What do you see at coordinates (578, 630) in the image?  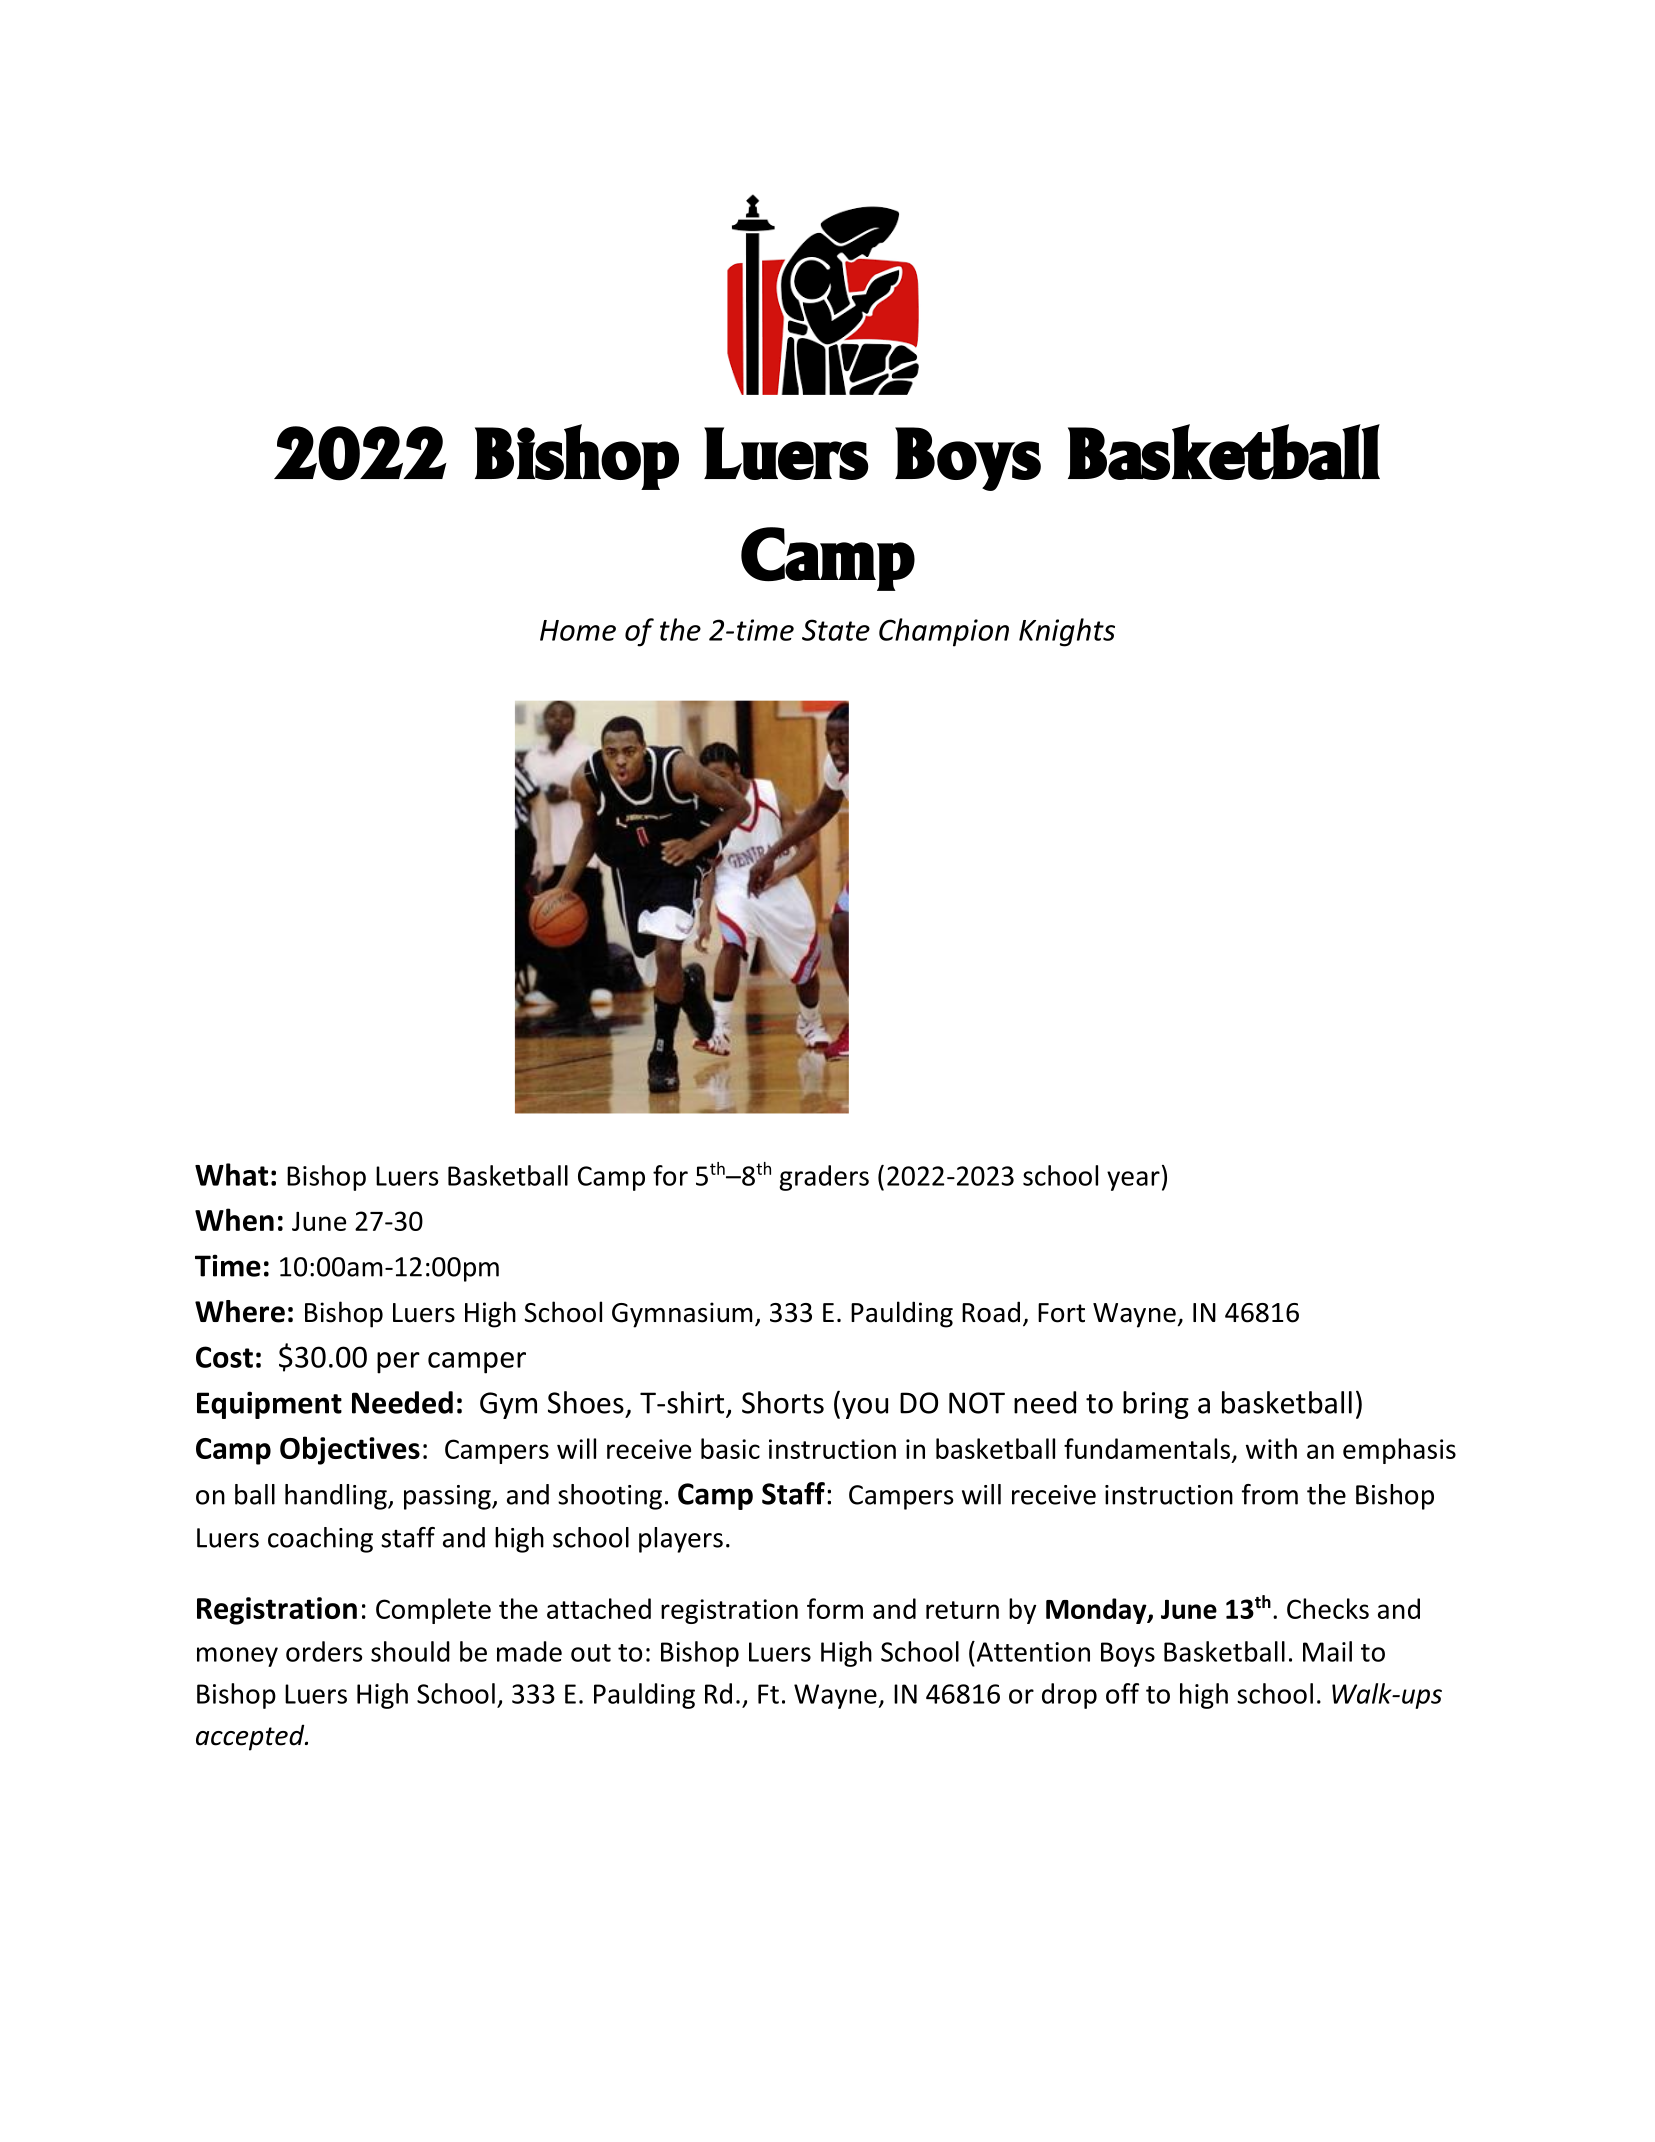 I see `Home` at bounding box center [578, 630].
